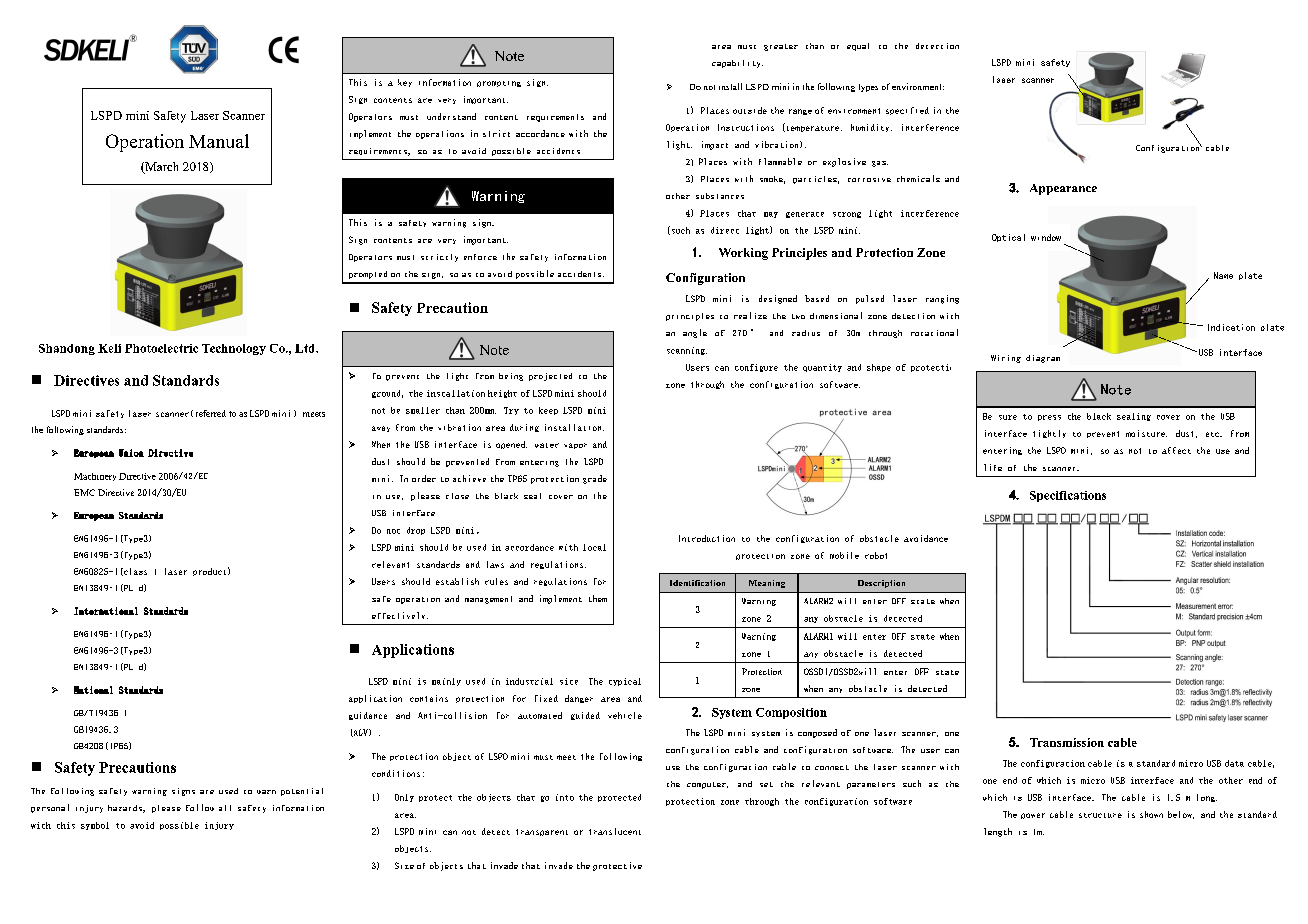 Image resolution: width=1308 pixels, height=924 pixels. Describe the element at coordinates (737, 64) in the page. I see `capability` at that location.
